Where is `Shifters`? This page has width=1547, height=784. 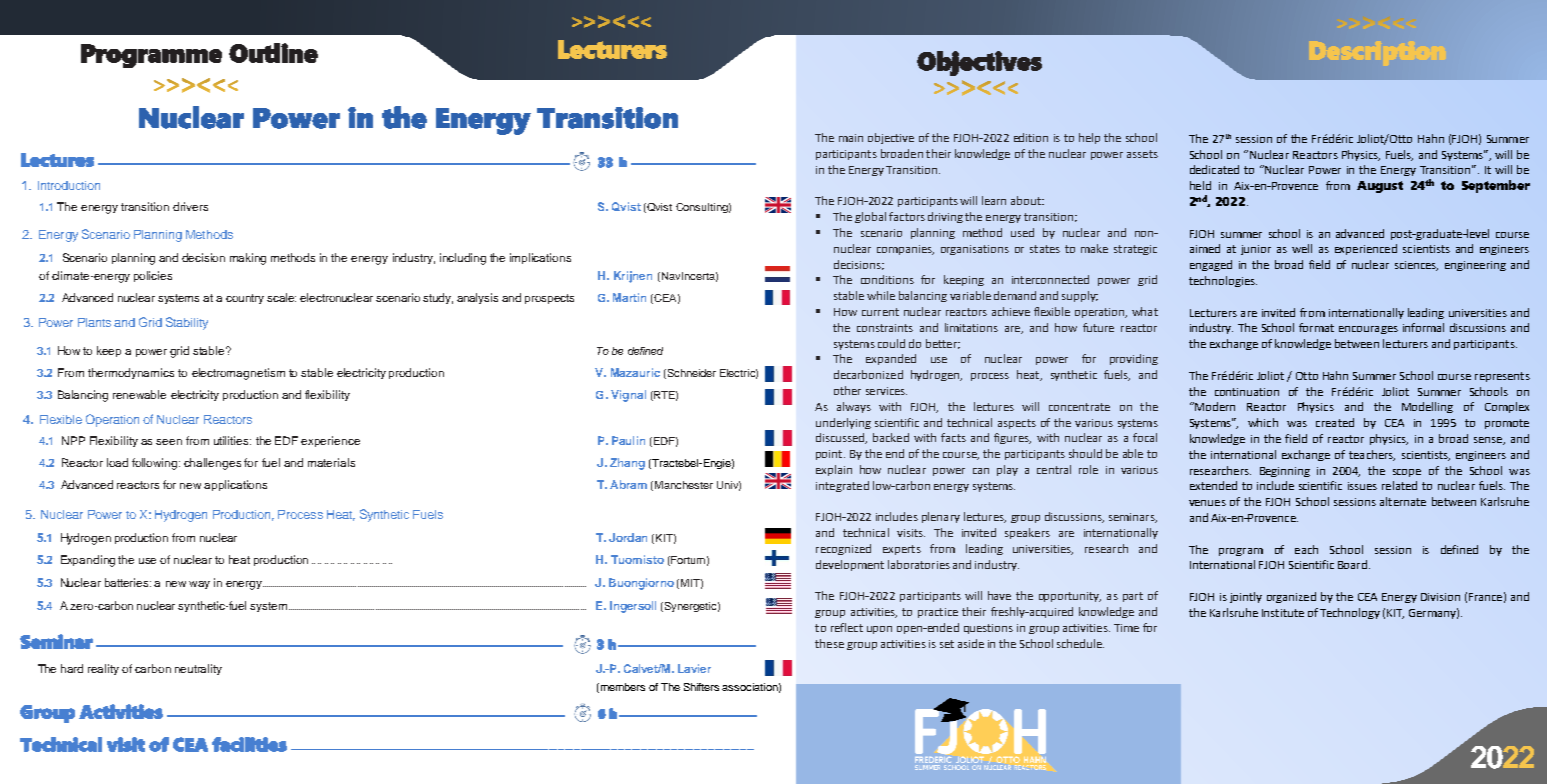 Shifters is located at coordinates (701, 687).
